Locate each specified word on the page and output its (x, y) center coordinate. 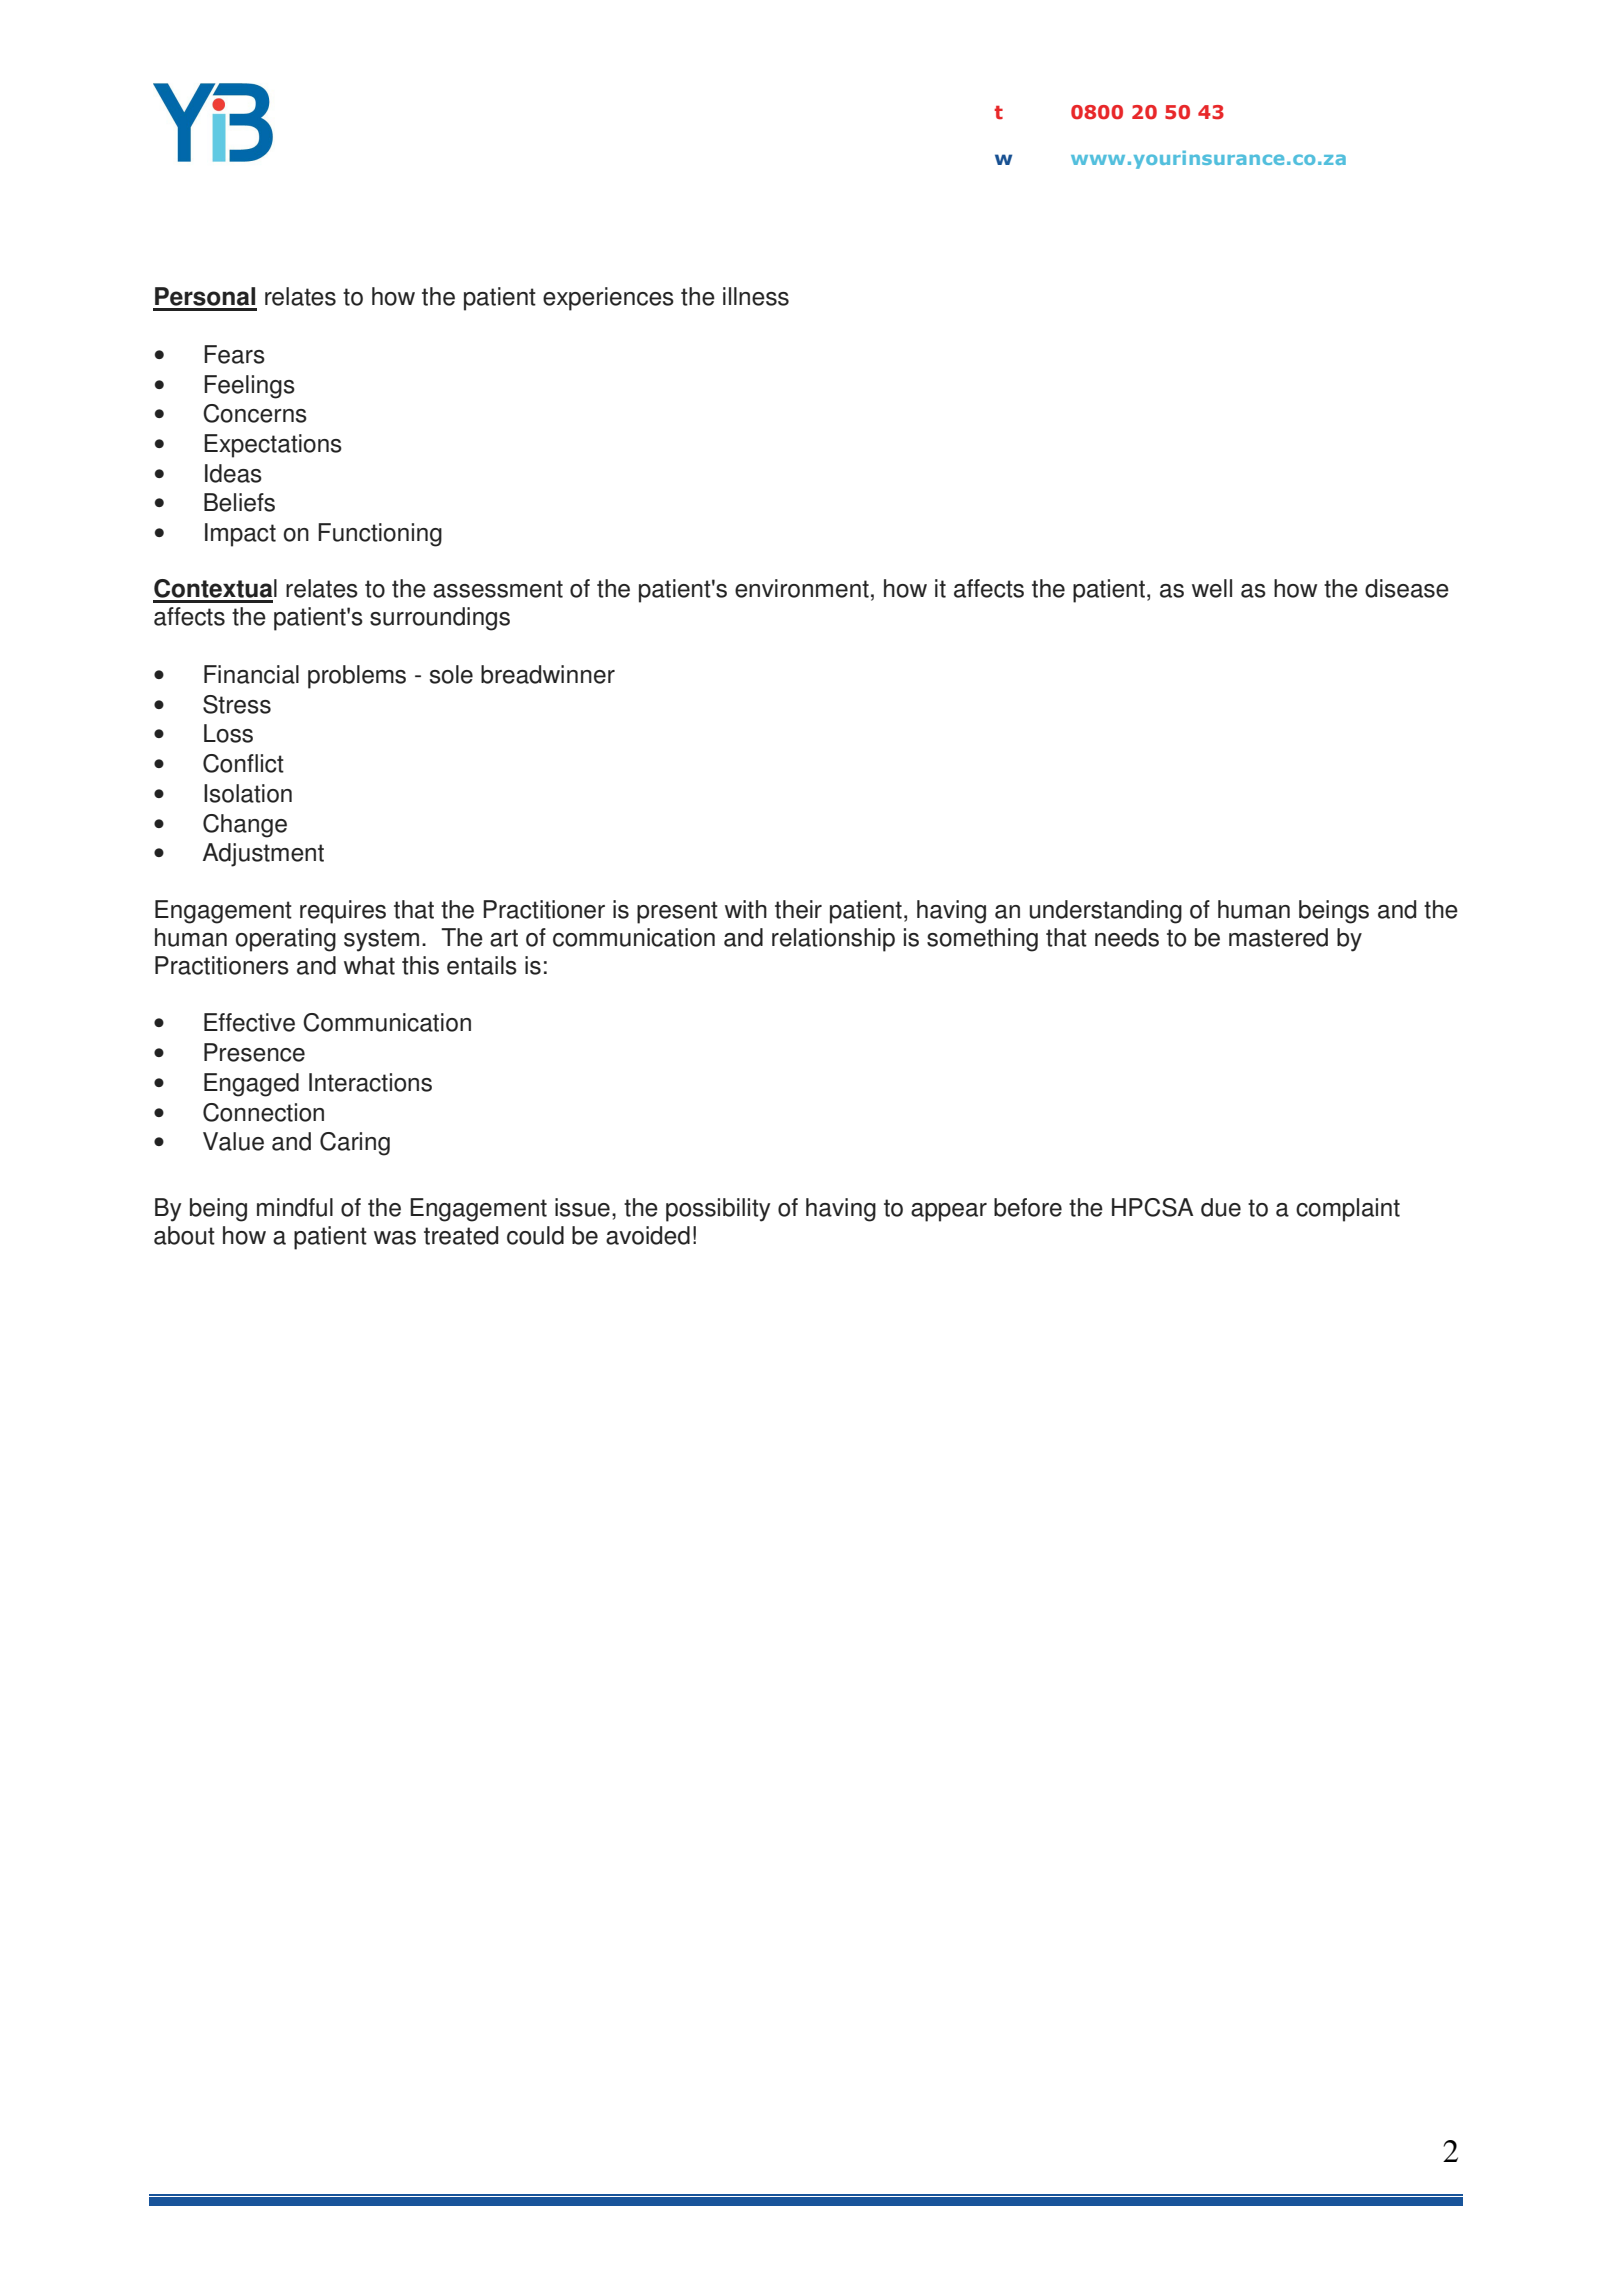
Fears (234, 354)
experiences (608, 299)
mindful (295, 1207)
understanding (1106, 912)
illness (756, 296)
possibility (718, 1210)
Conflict (243, 763)
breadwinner (548, 674)
